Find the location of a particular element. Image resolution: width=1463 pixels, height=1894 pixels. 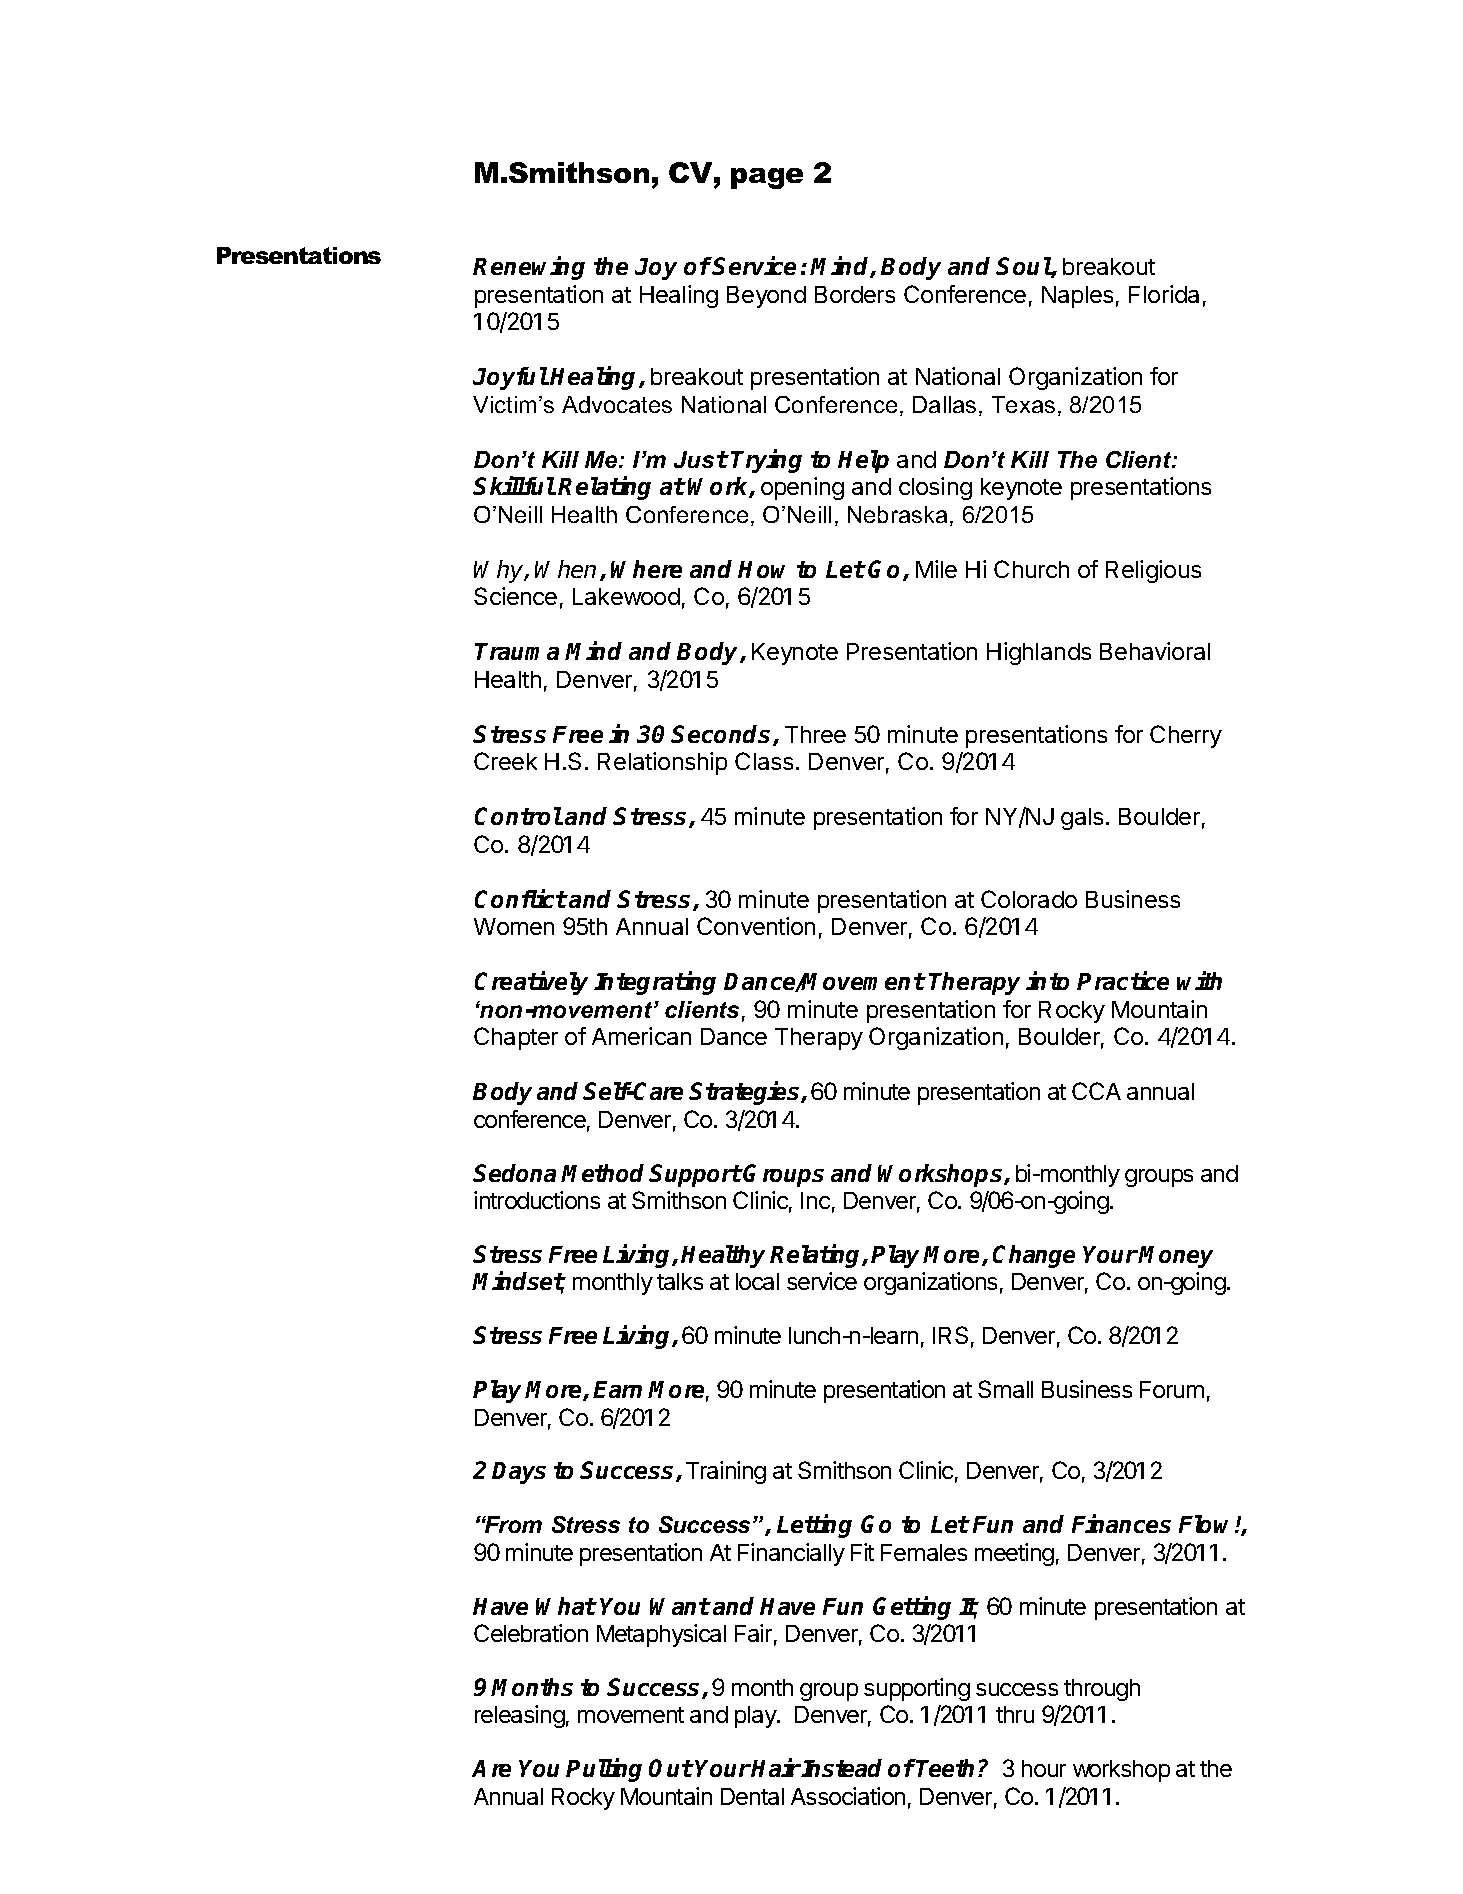

Three is located at coordinates (815, 734).
